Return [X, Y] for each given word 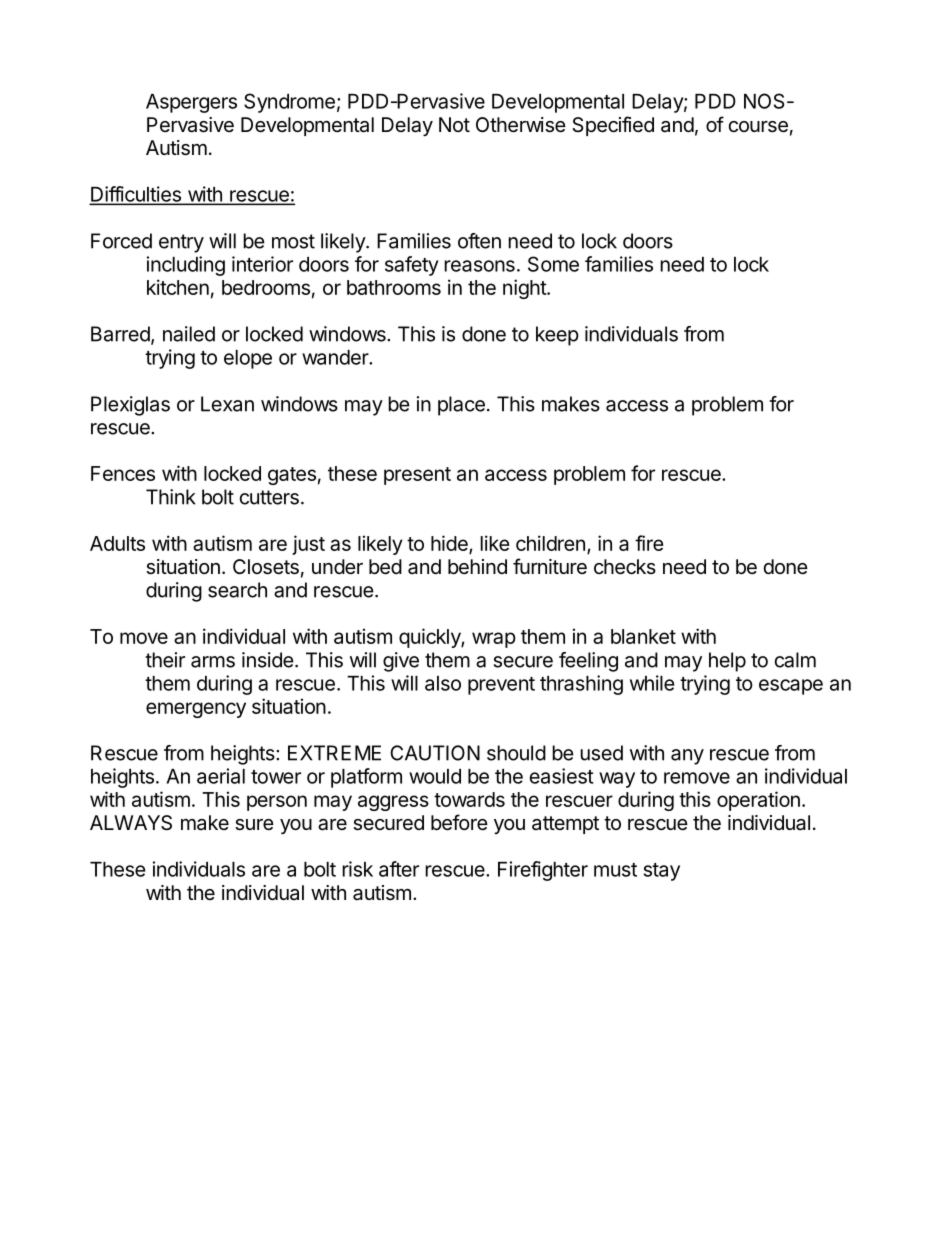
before [459, 822]
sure [254, 825]
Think [171, 497]
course [758, 127]
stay [662, 872]
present [417, 476]
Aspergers [191, 103]
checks [625, 567]
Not [454, 124]
